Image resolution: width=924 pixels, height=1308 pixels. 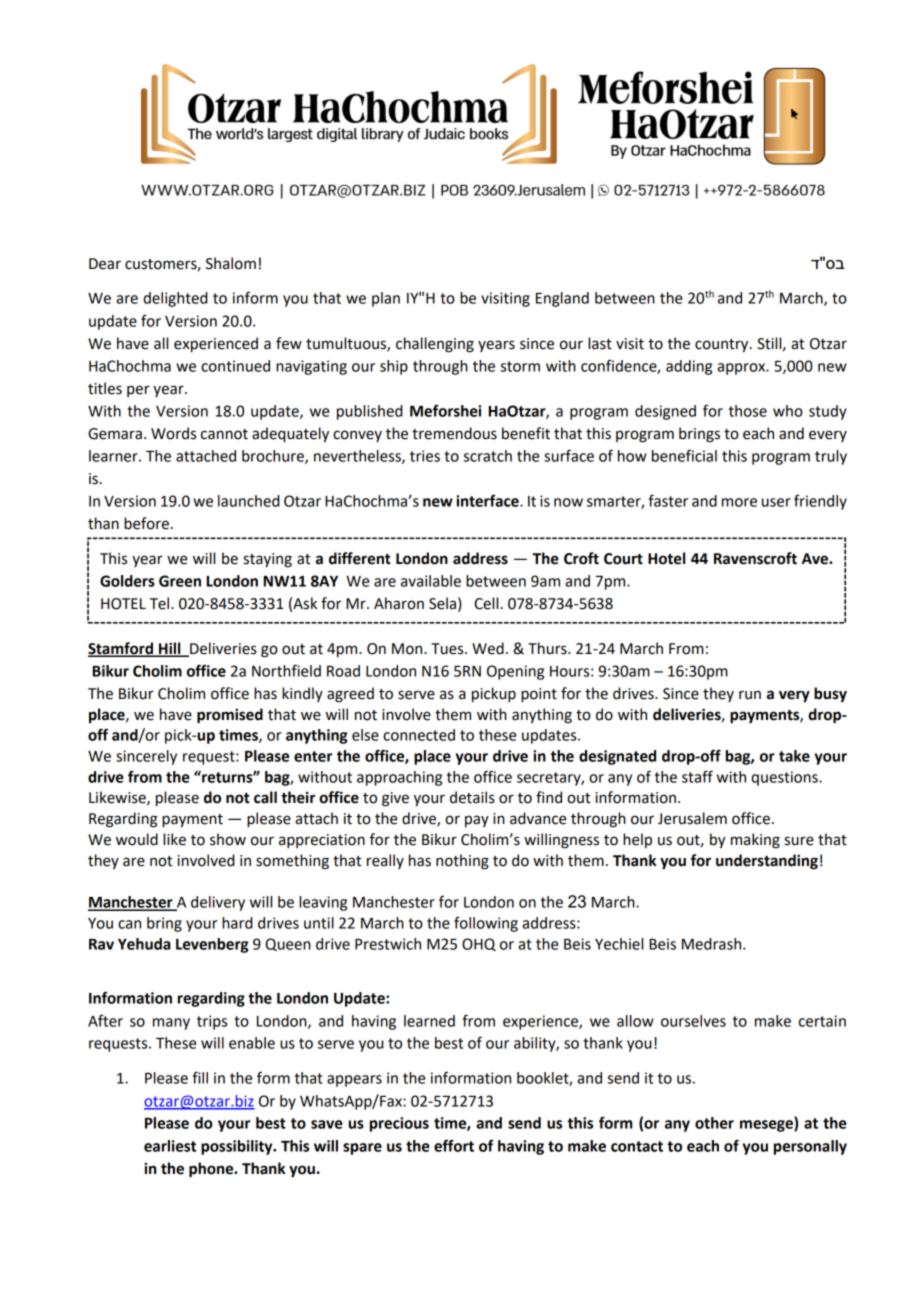 I want to click on run, so click(x=750, y=695).
